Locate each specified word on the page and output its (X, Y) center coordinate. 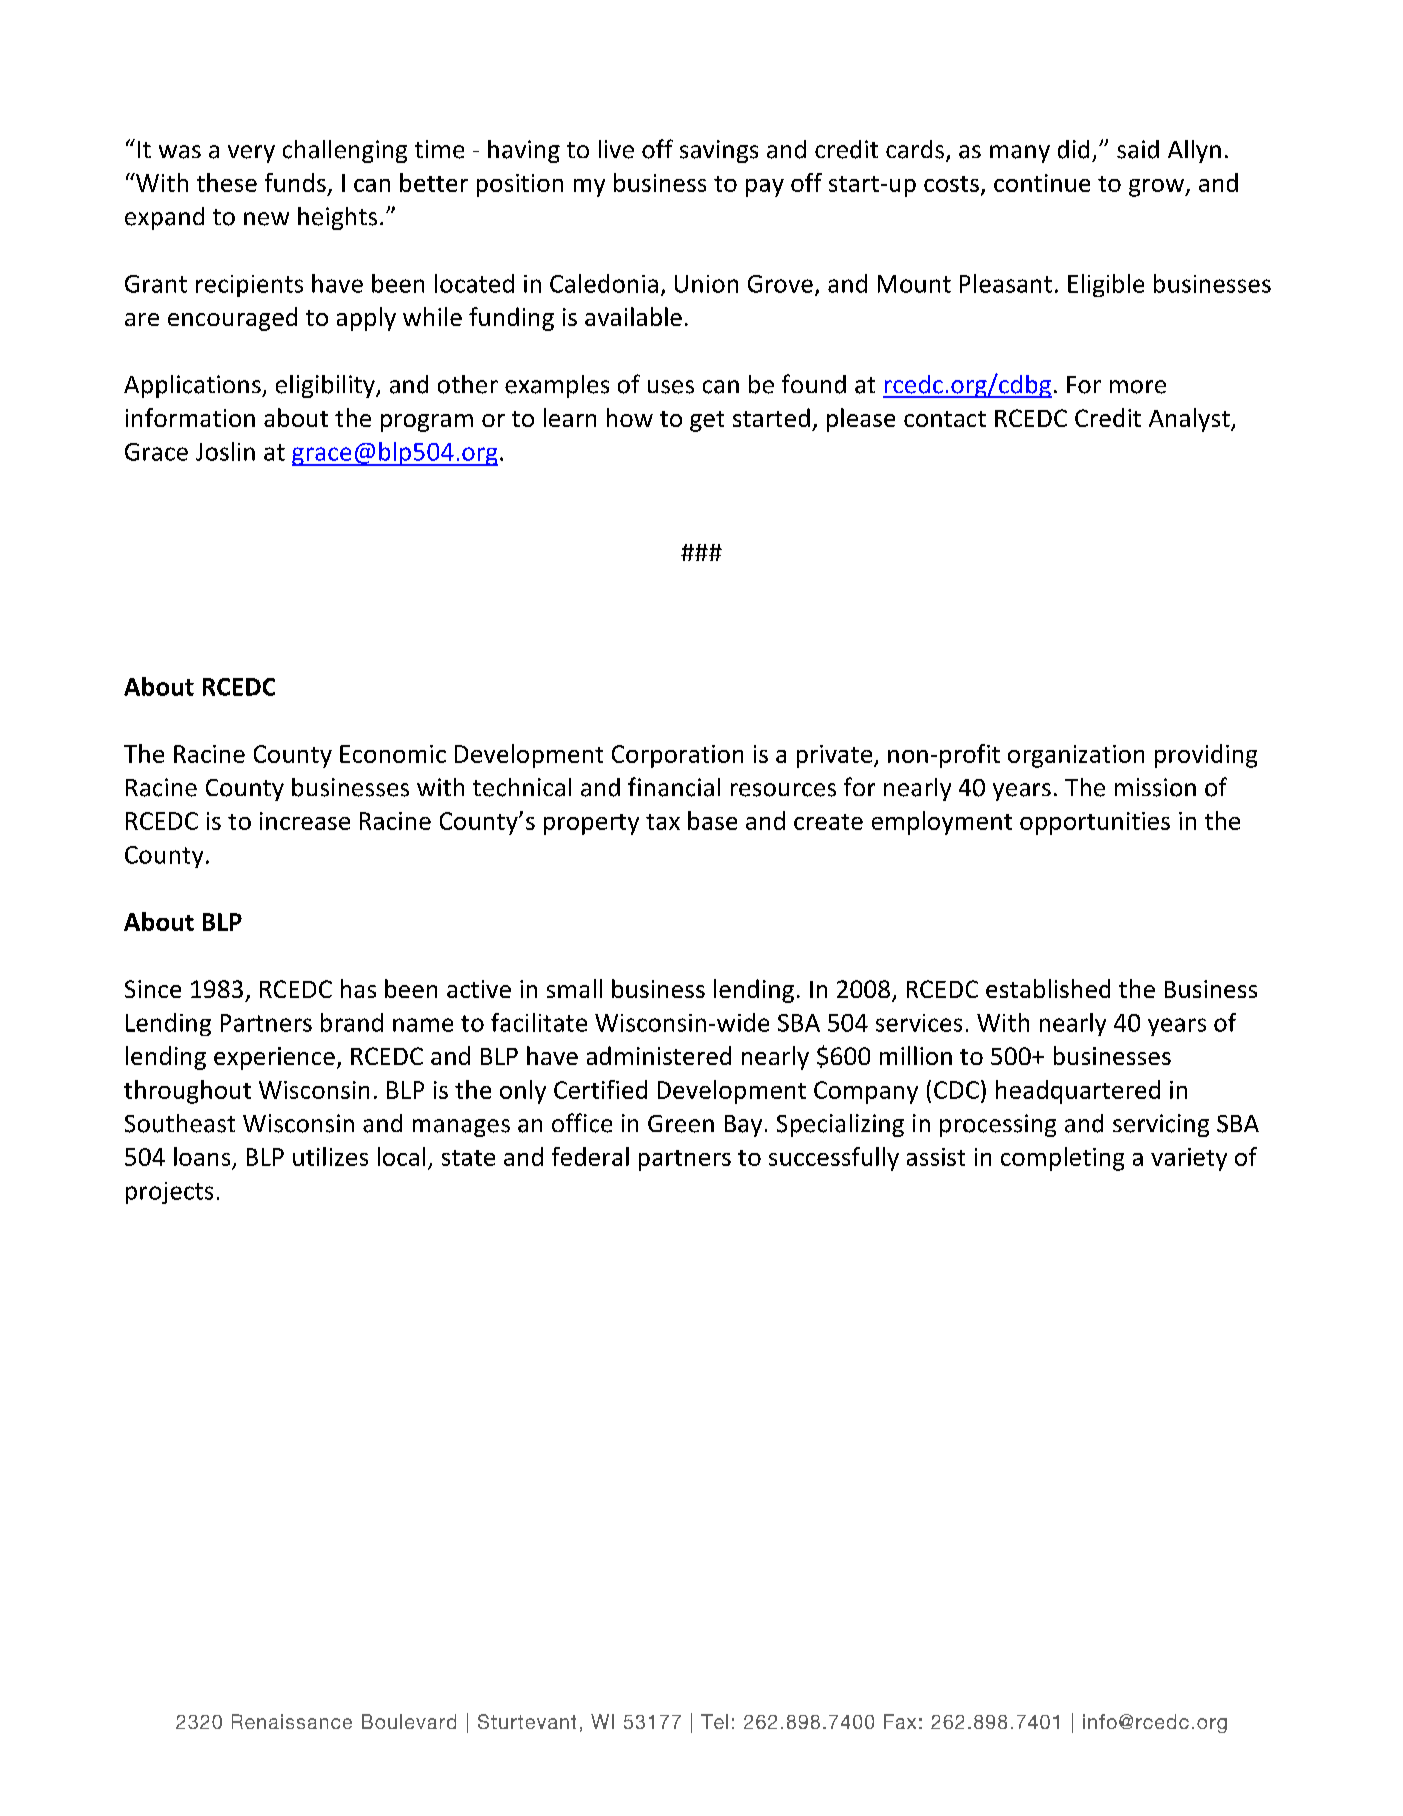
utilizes (330, 1156)
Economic (393, 754)
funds (295, 182)
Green (681, 1124)
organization (1076, 756)
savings (719, 151)
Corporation (677, 756)
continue (1042, 183)
